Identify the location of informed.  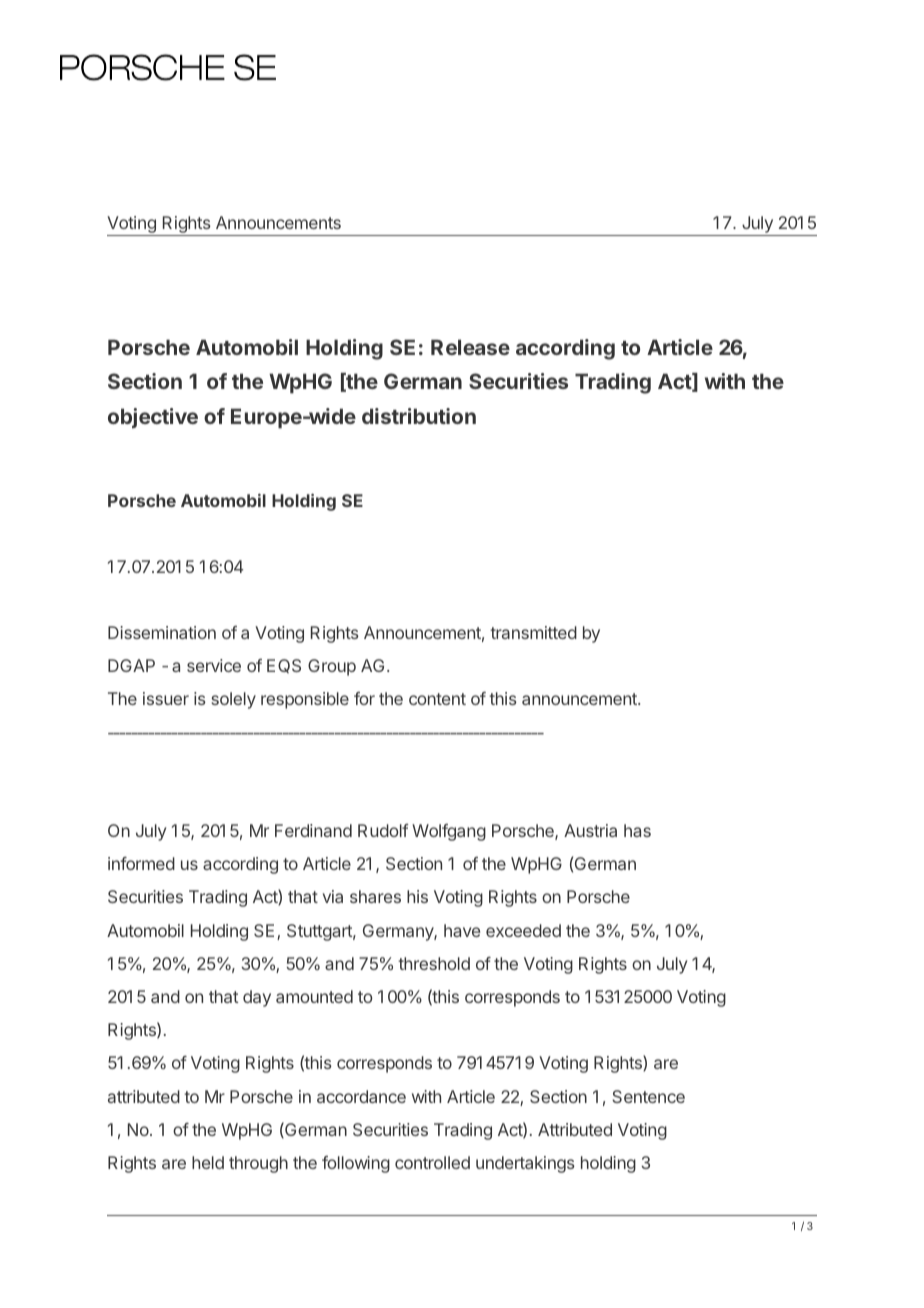
(141, 863).
